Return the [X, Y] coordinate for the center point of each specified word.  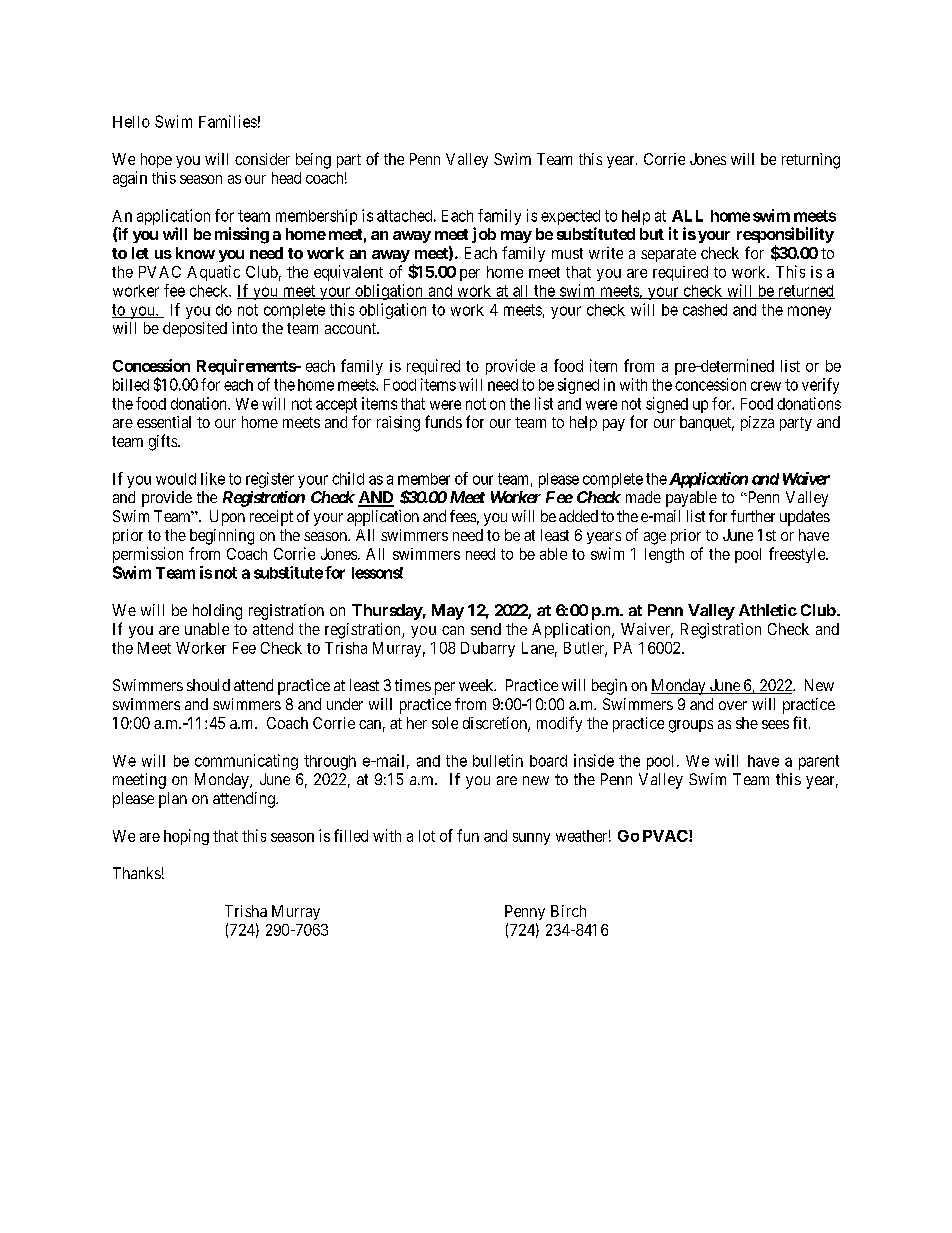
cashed [705, 310]
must [567, 253]
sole [445, 723]
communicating [246, 762]
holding [217, 612]
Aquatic [213, 273]
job [484, 235]
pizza [757, 423]
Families [228, 121]
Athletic [768, 610]
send [486, 629]
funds [443, 421]
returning [811, 161]
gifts [164, 442]
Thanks [137, 873]
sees [775, 724]
